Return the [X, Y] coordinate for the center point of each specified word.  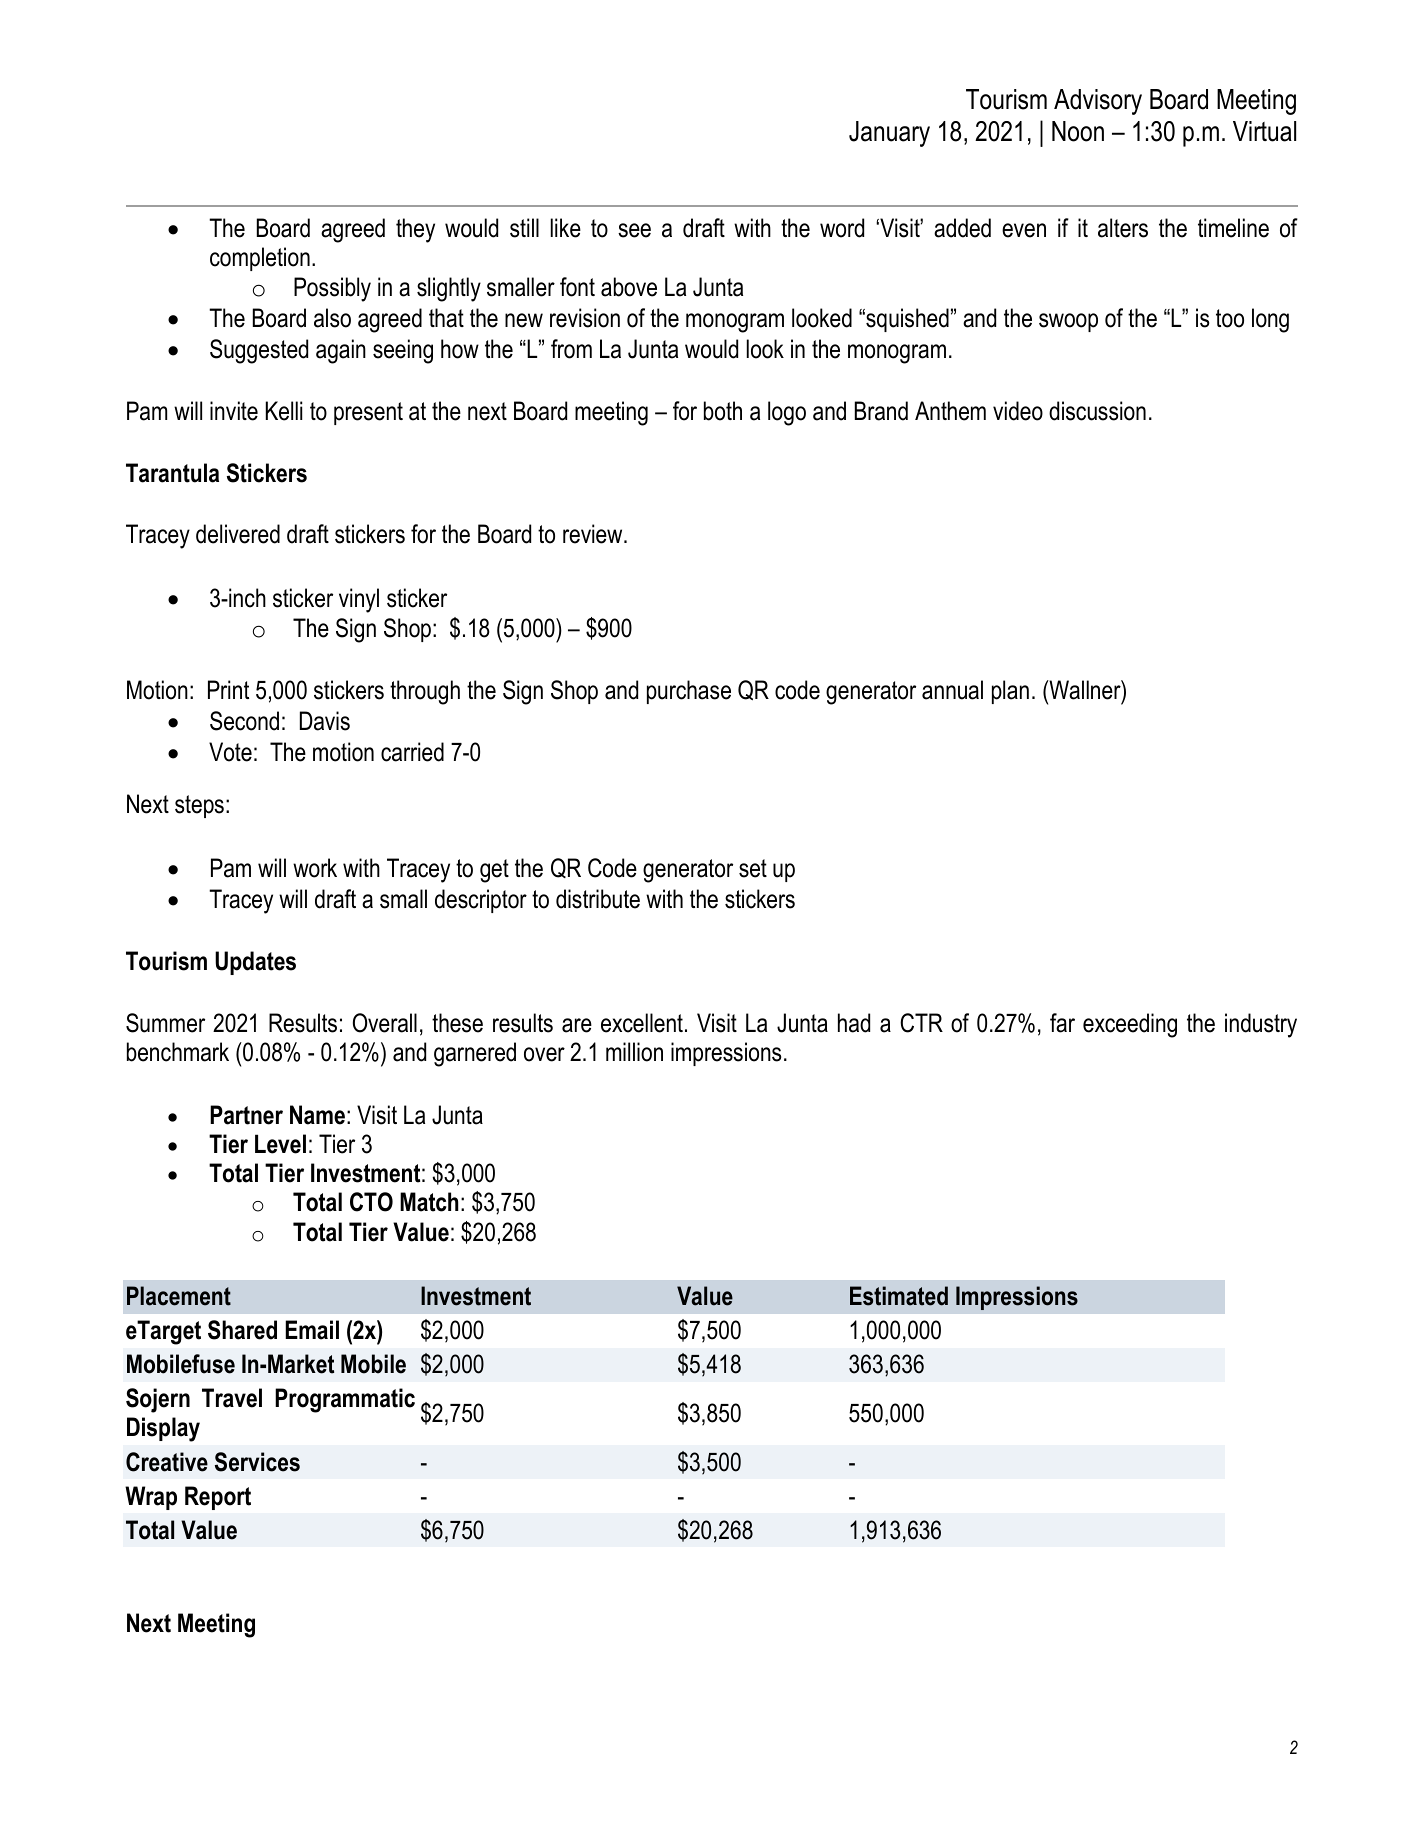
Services [257, 1462]
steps [199, 806]
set [753, 868]
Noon [1078, 131]
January [889, 134]
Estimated [899, 1296]
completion [260, 259]
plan [1010, 692]
